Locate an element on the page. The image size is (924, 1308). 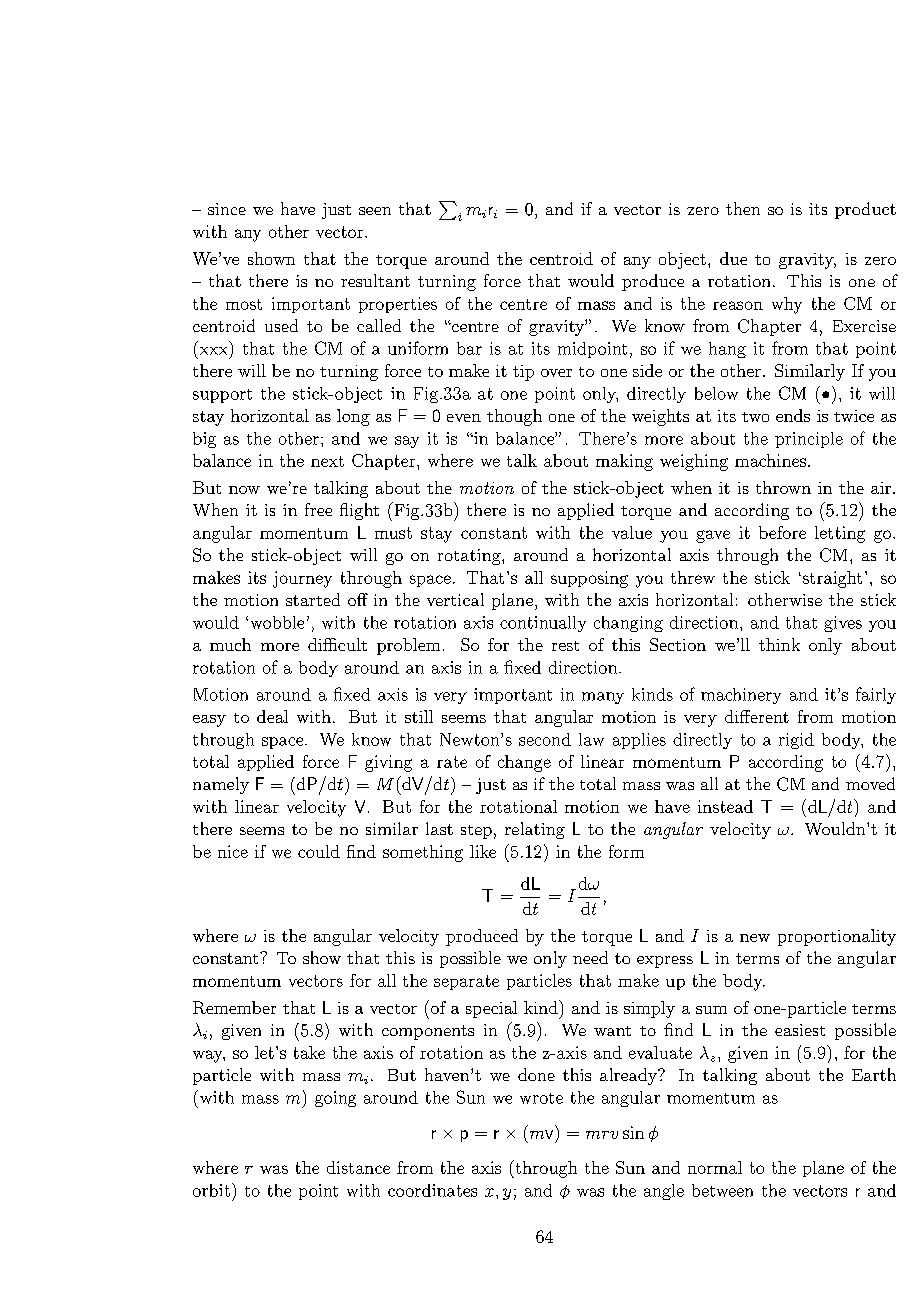
instead is located at coordinates (725, 806).
